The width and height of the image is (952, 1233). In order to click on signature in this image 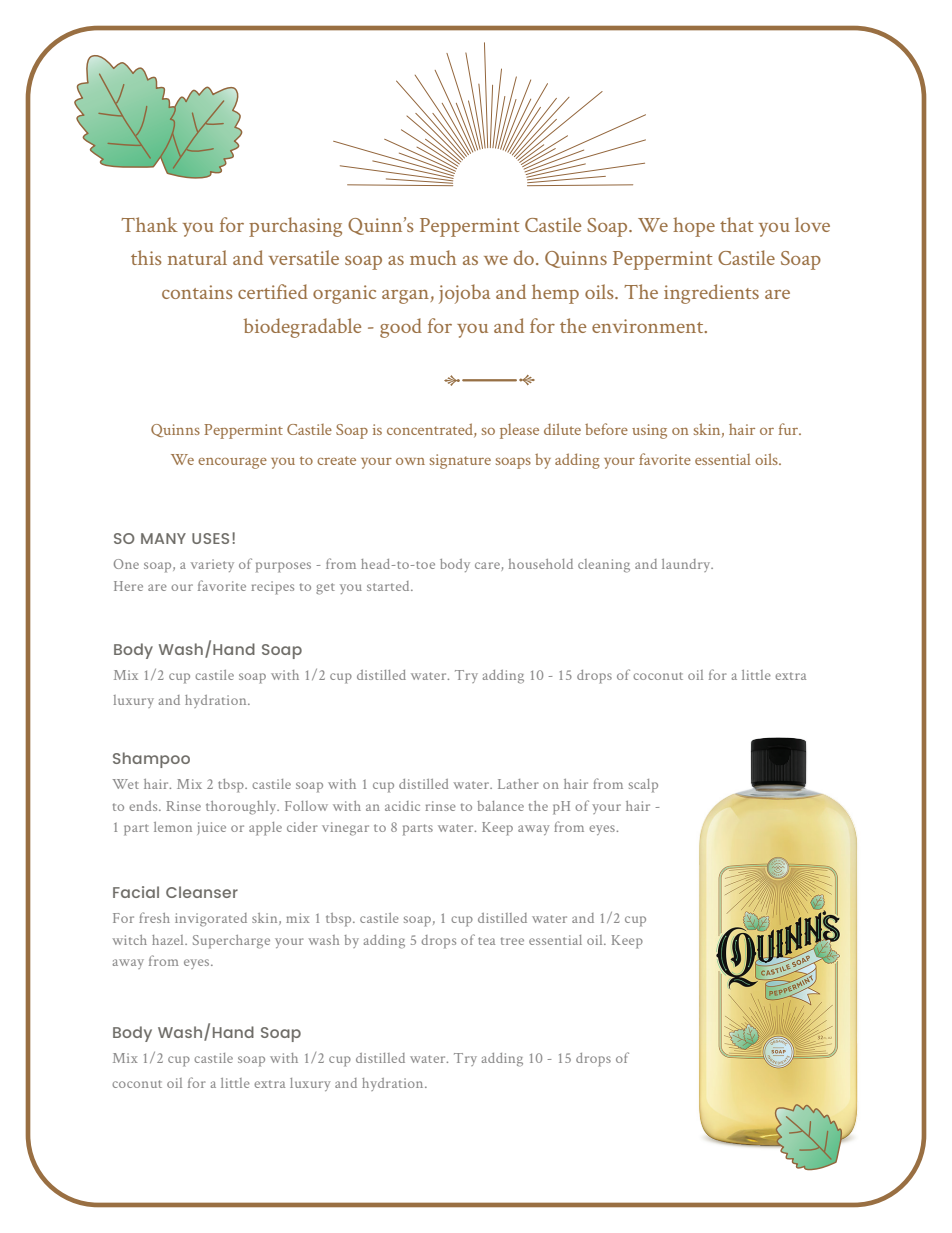, I will do `click(460, 461)`.
